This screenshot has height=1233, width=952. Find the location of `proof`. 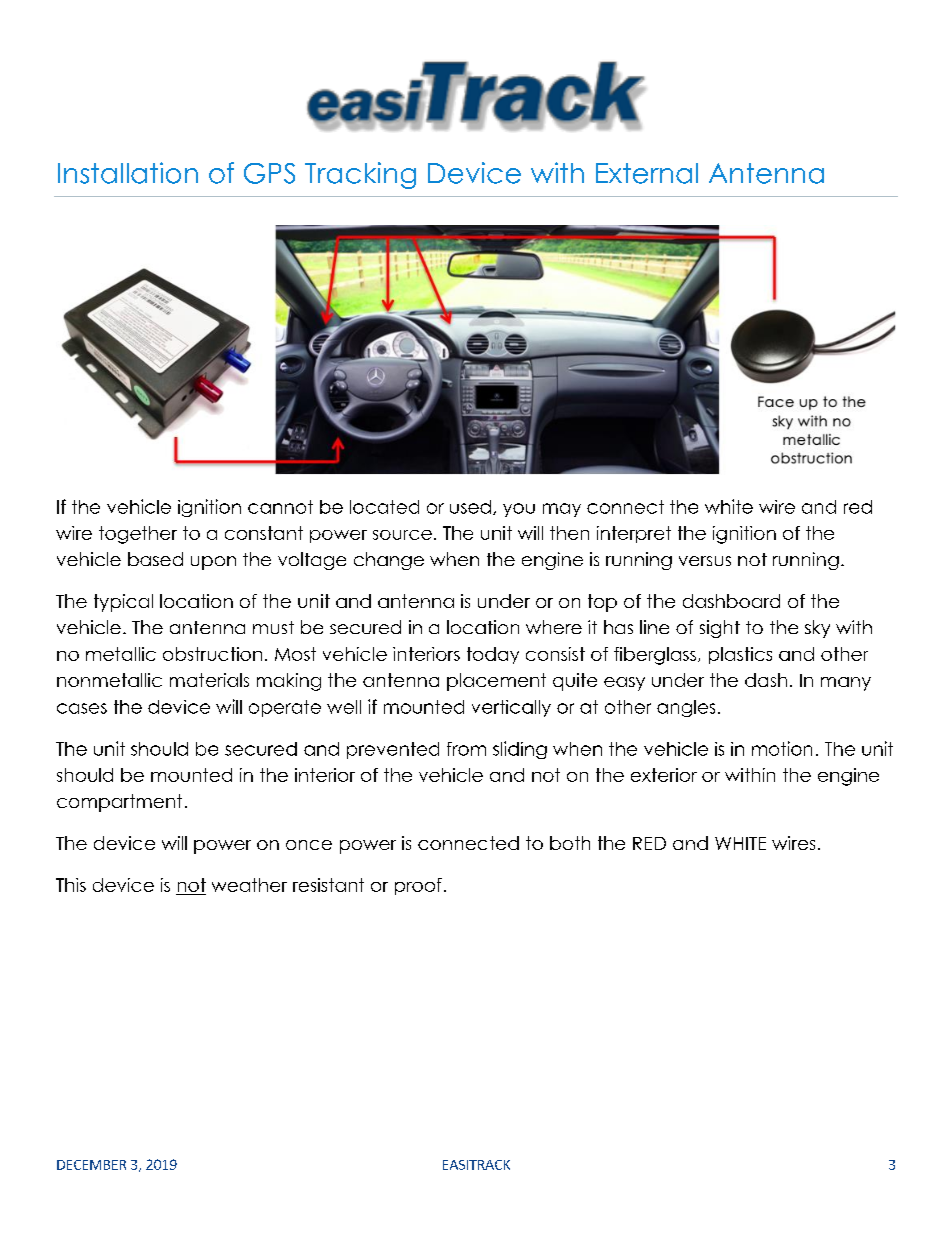

proof is located at coordinates (418, 886).
